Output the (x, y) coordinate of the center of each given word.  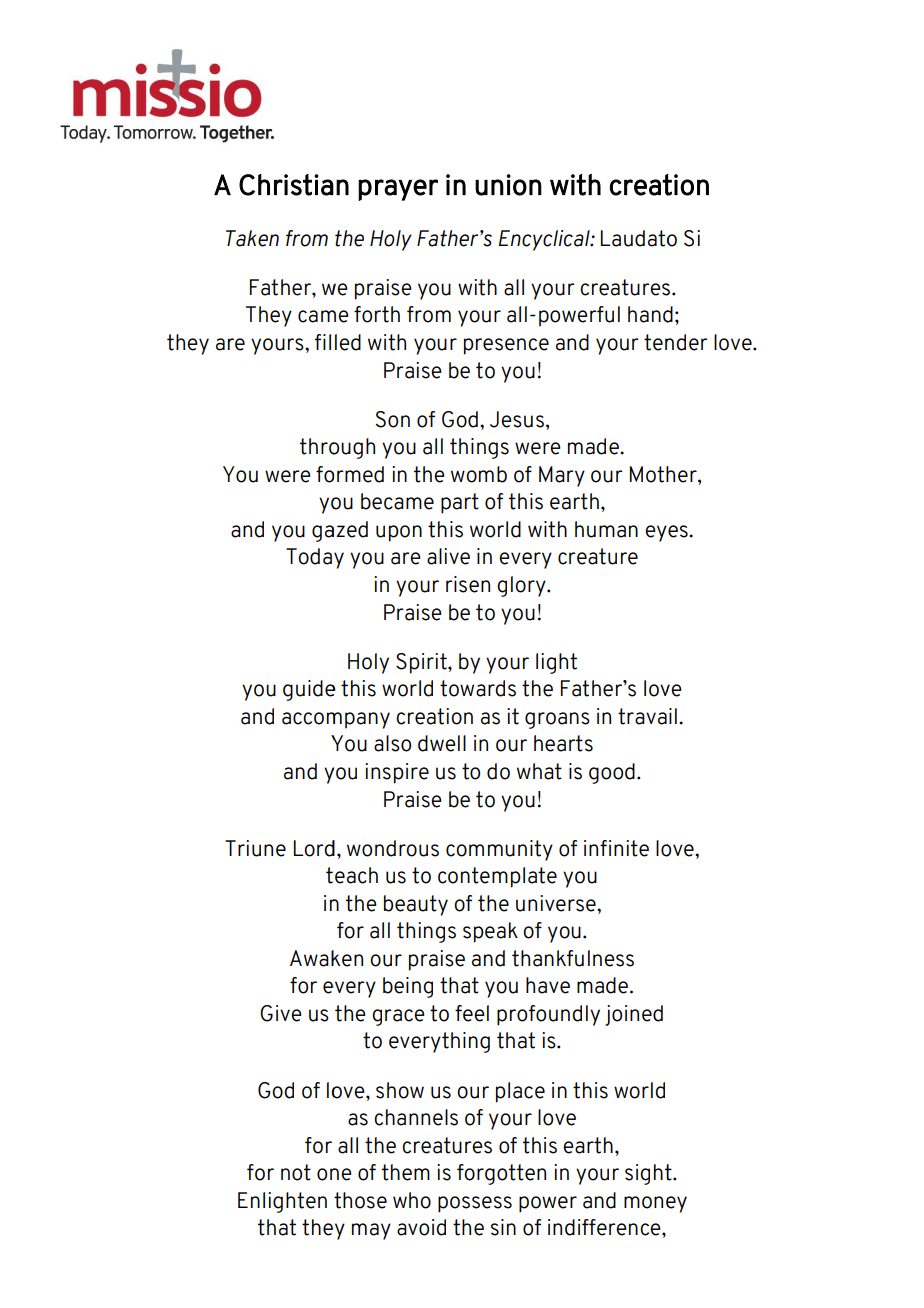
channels (416, 1117)
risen (468, 584)
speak (490, 932)
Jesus (517, 419)
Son (393, 419)
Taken (252, 238)
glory (522, 586)
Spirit (422, 663)
